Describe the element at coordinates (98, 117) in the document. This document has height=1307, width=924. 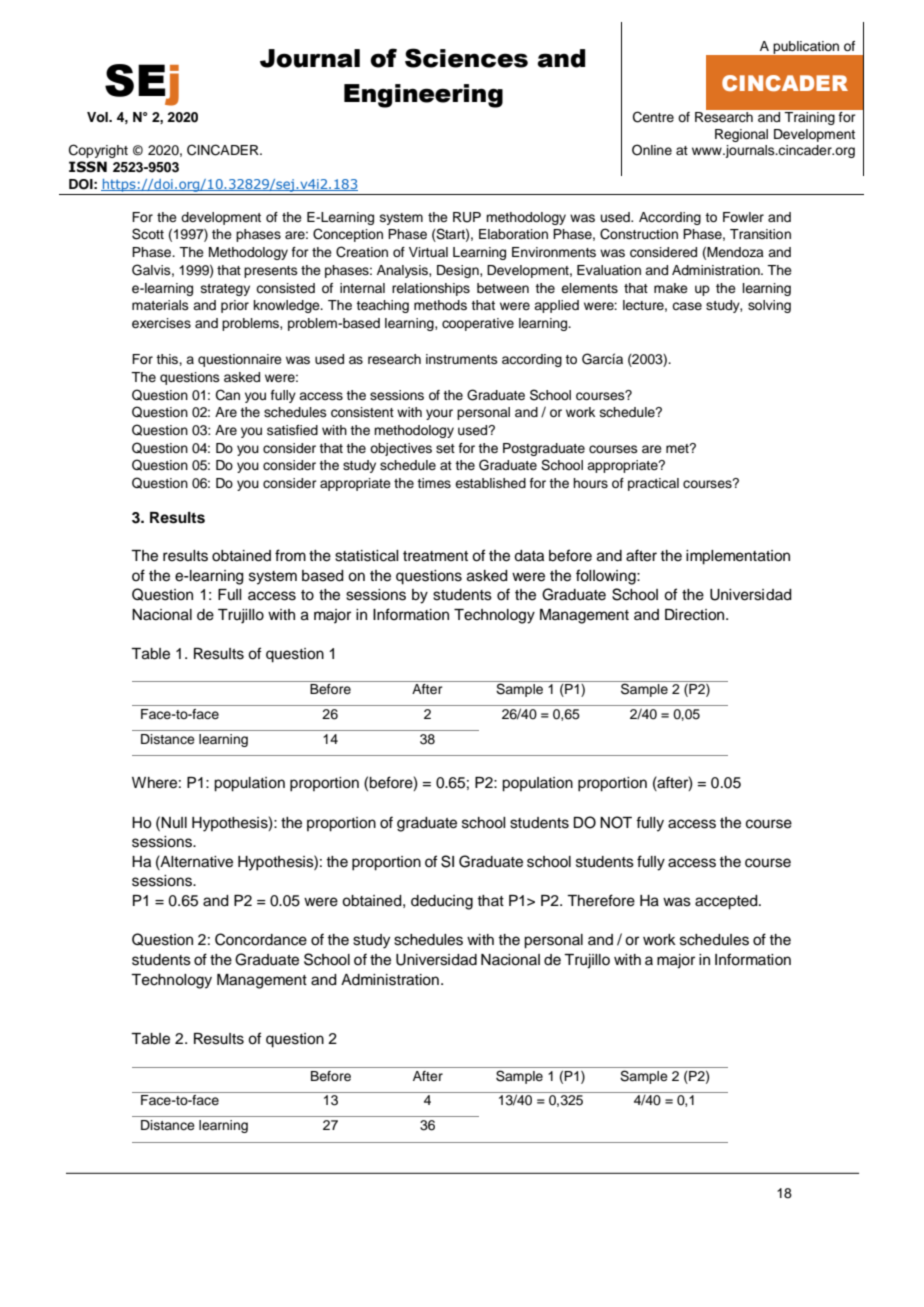
I see `Vol` at that location.
